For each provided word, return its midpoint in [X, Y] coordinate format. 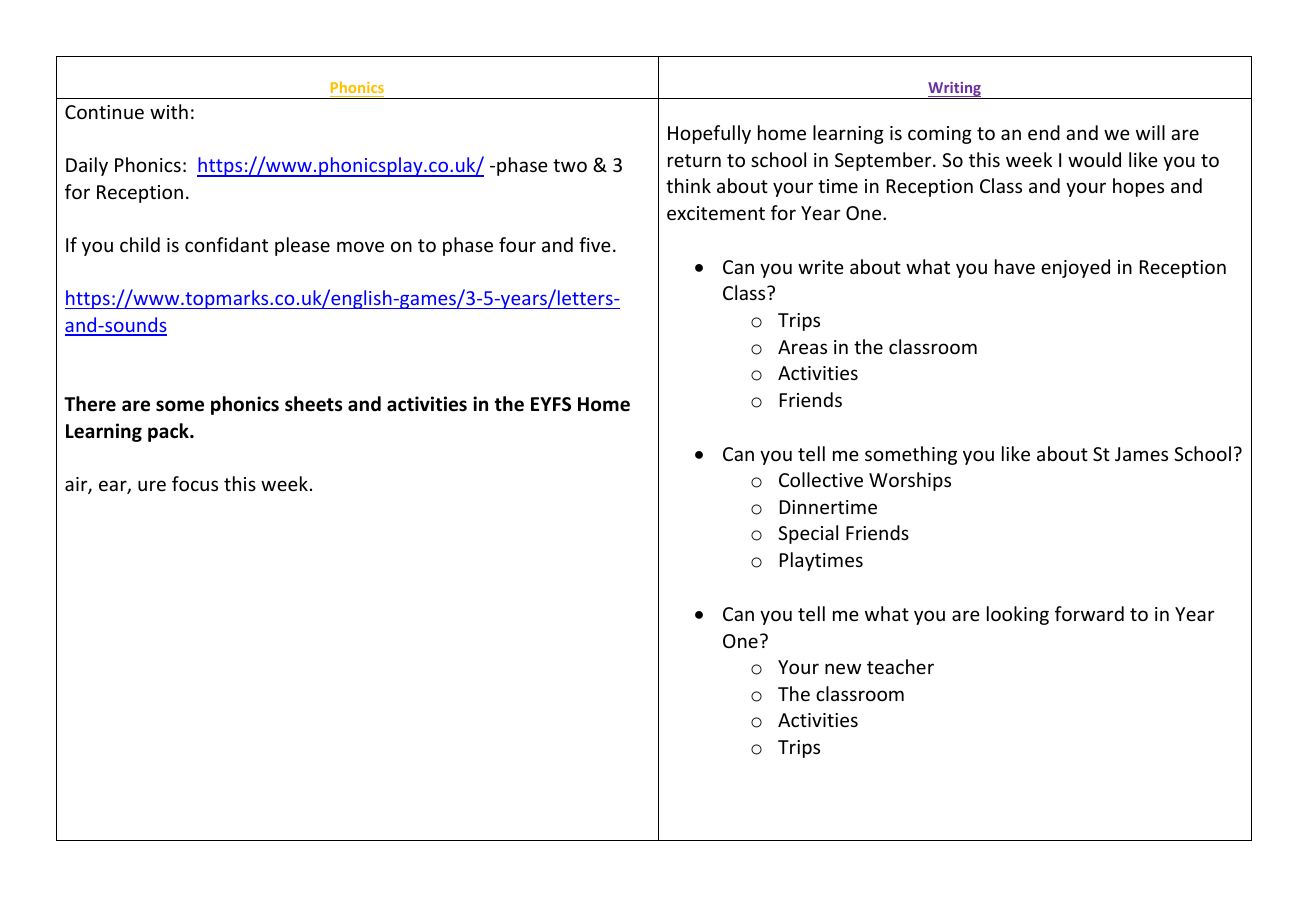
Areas [802, 347]
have [1015, 266]
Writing [954, 90]
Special [808, 534]
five [595, 244]
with [169, 111]
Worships [910, 481]
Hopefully [709, 134]
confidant [226, 244]
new [843, 668]
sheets [313, 404]
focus [195, 483]
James [1141, 454]
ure [152, 485]
